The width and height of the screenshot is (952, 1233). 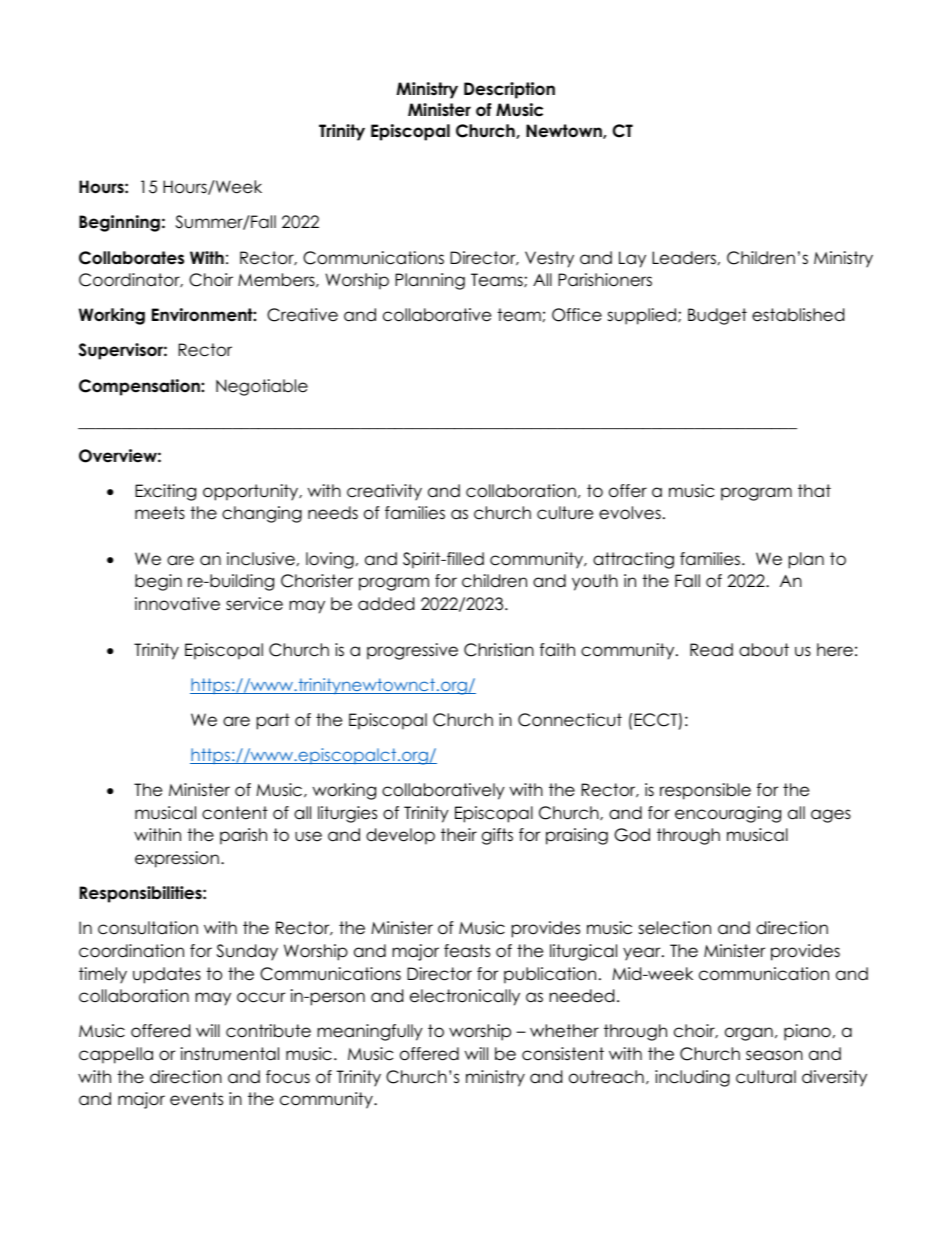 What do you see at coordinates (717, 316) in the screenshot?
I see `Budget` at bounding box center [717, 316].
